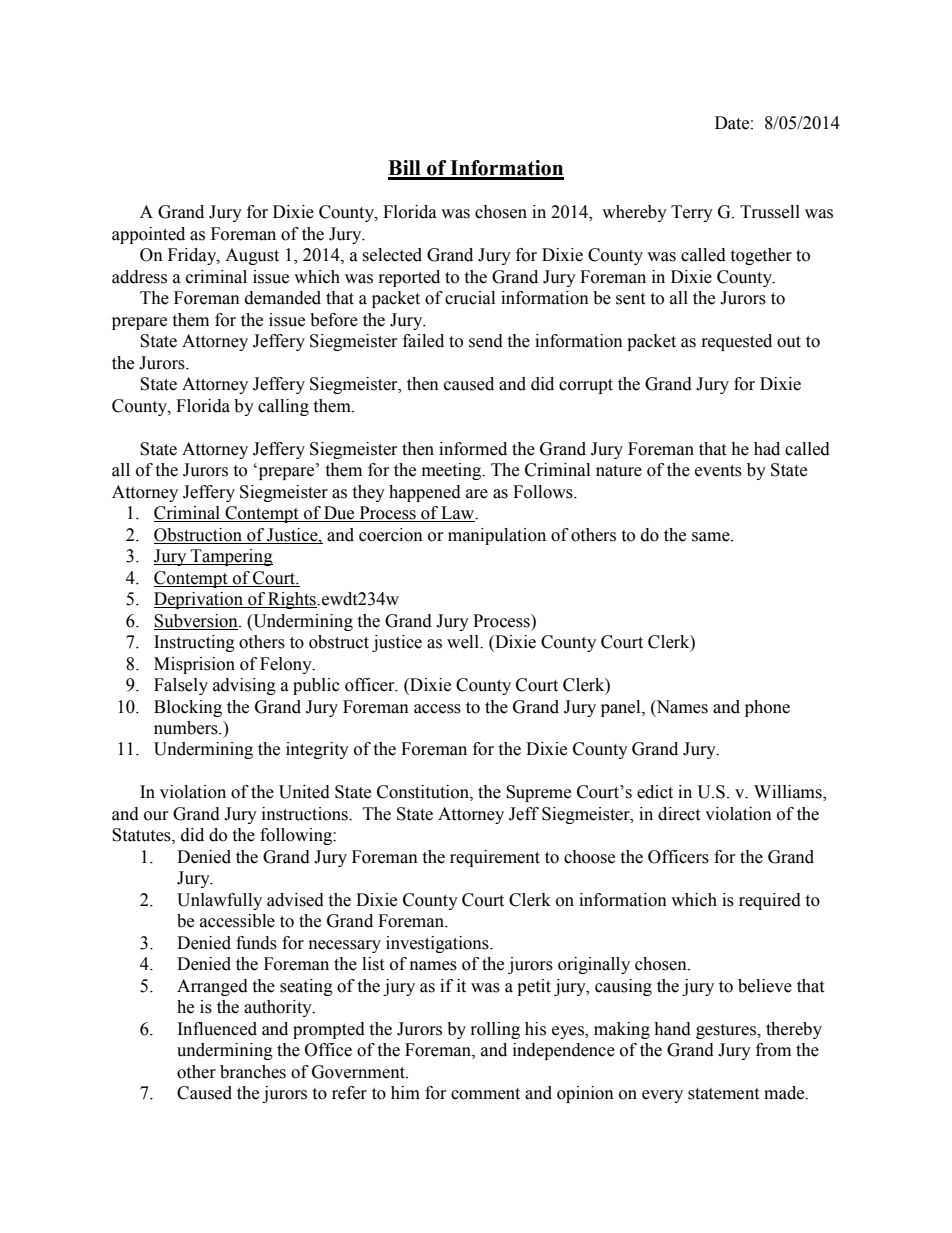 This screenshot has height=1233, width=952. I want to click on investigations, so click(438, 944).
